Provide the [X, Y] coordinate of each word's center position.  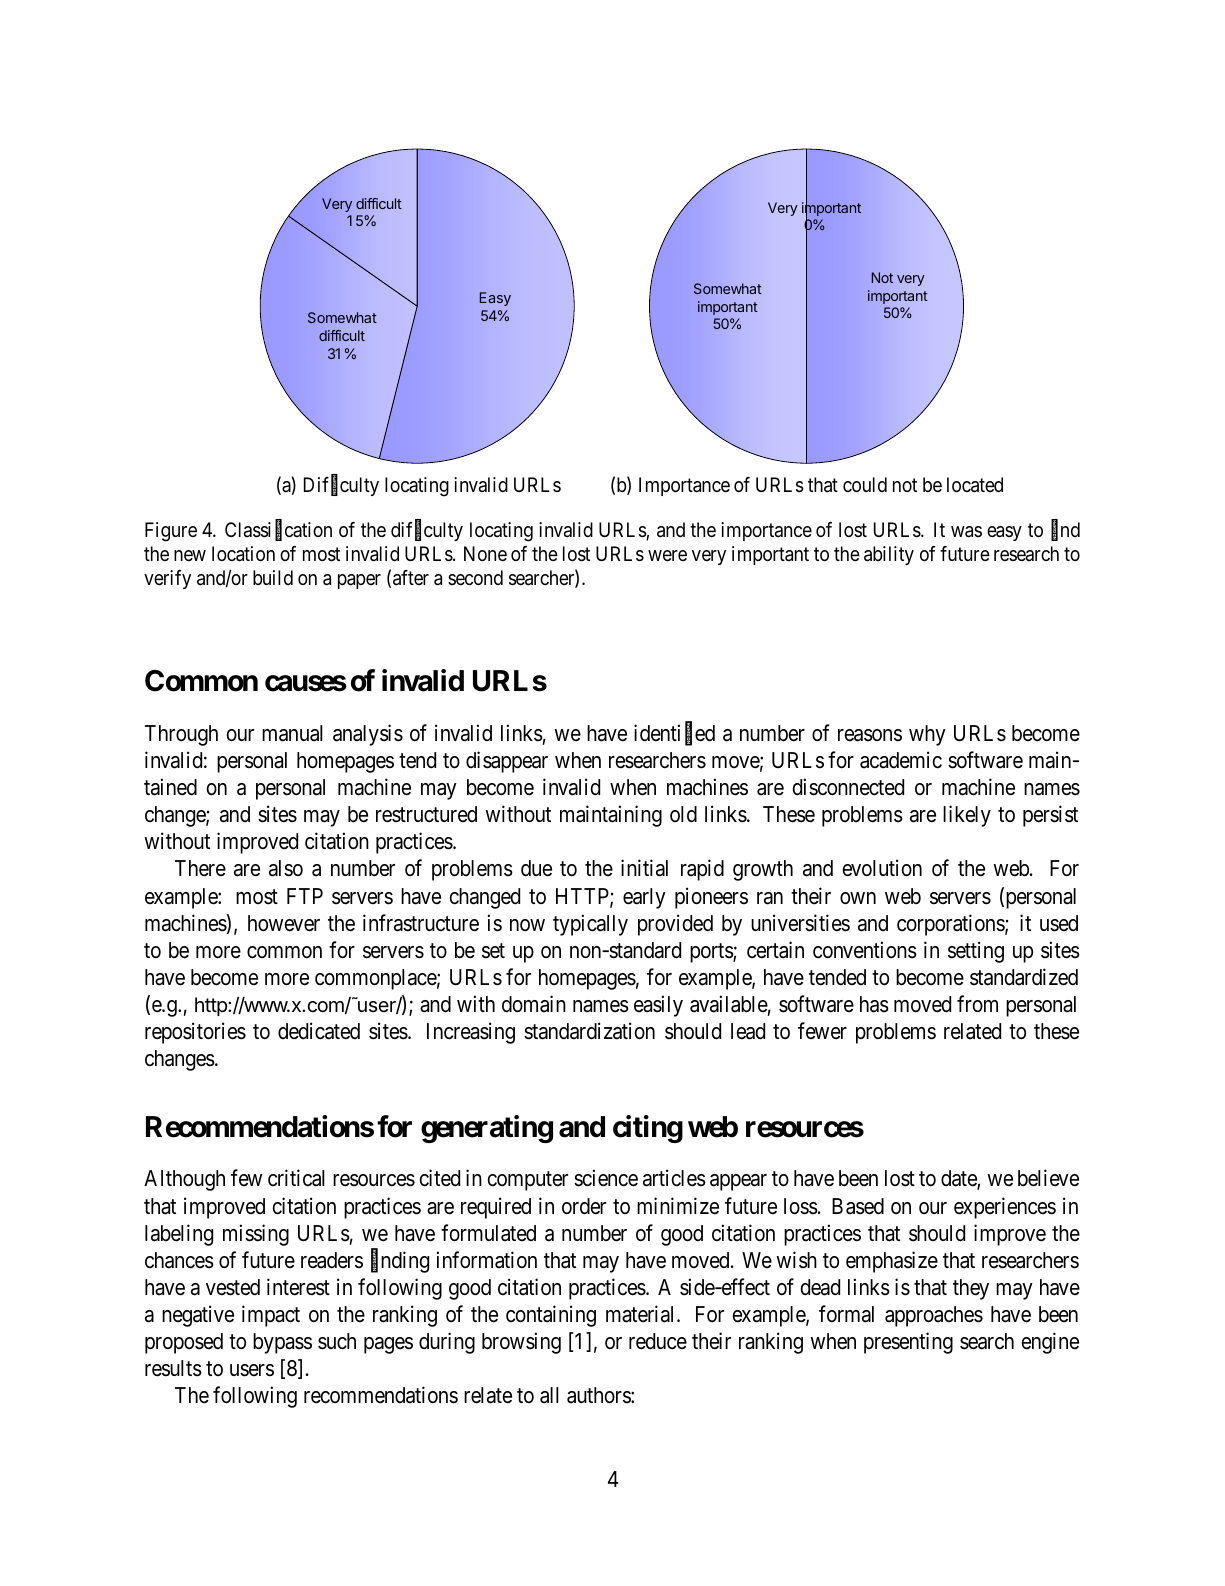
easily [658, 1006]
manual [292, 733]
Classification [278, 530]
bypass [282, 1343]
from [977, 1004]
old [683, 814]
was [966, 532]
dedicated [319, 1031]
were [667, 556]
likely [967, 816]
